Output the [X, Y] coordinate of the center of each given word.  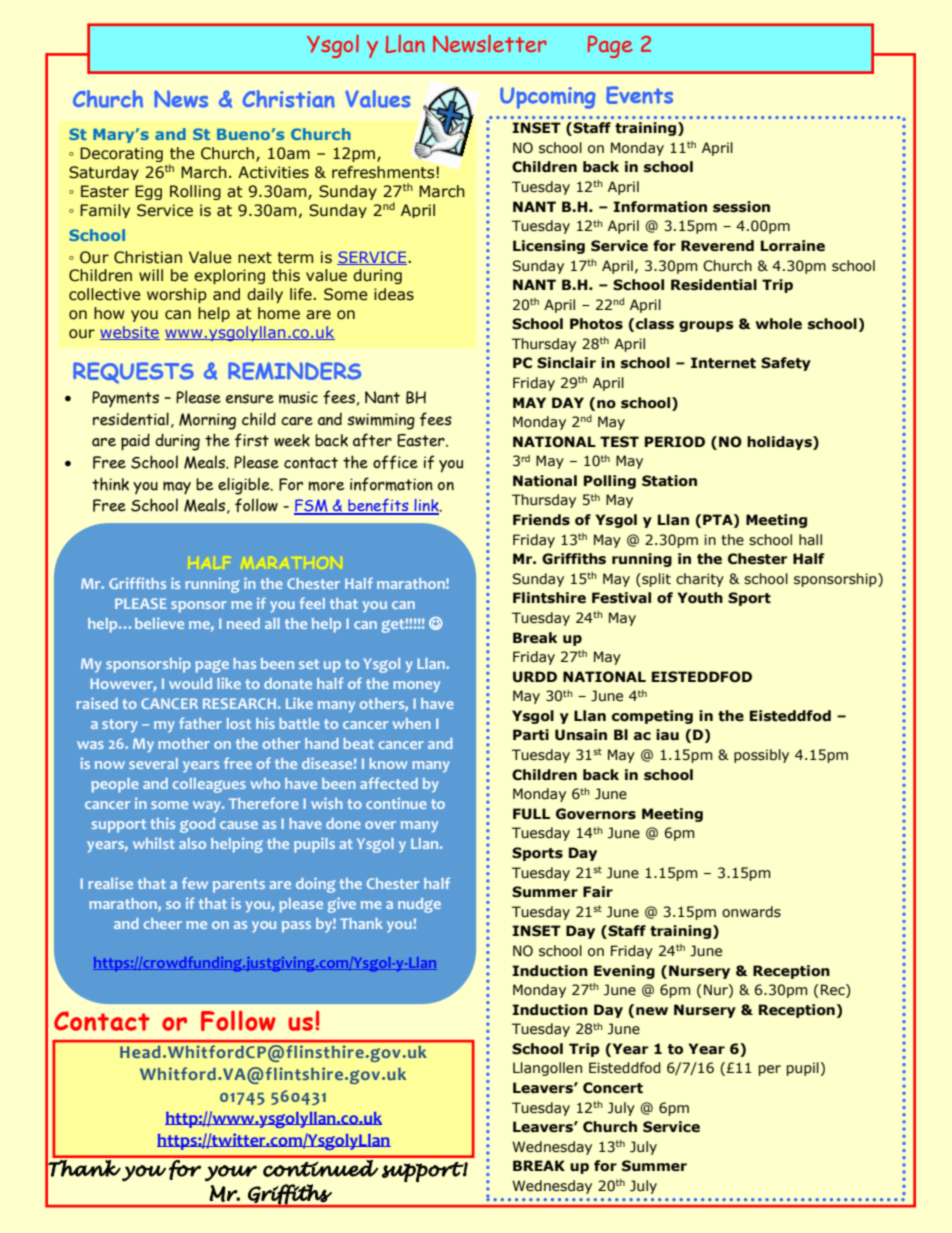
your [231, 1173]
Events [639, 95]
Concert [613, 1088]
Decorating [121, 154]
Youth [700, 598]
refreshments [384, 172]
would [190, 683]
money [416, 687]
